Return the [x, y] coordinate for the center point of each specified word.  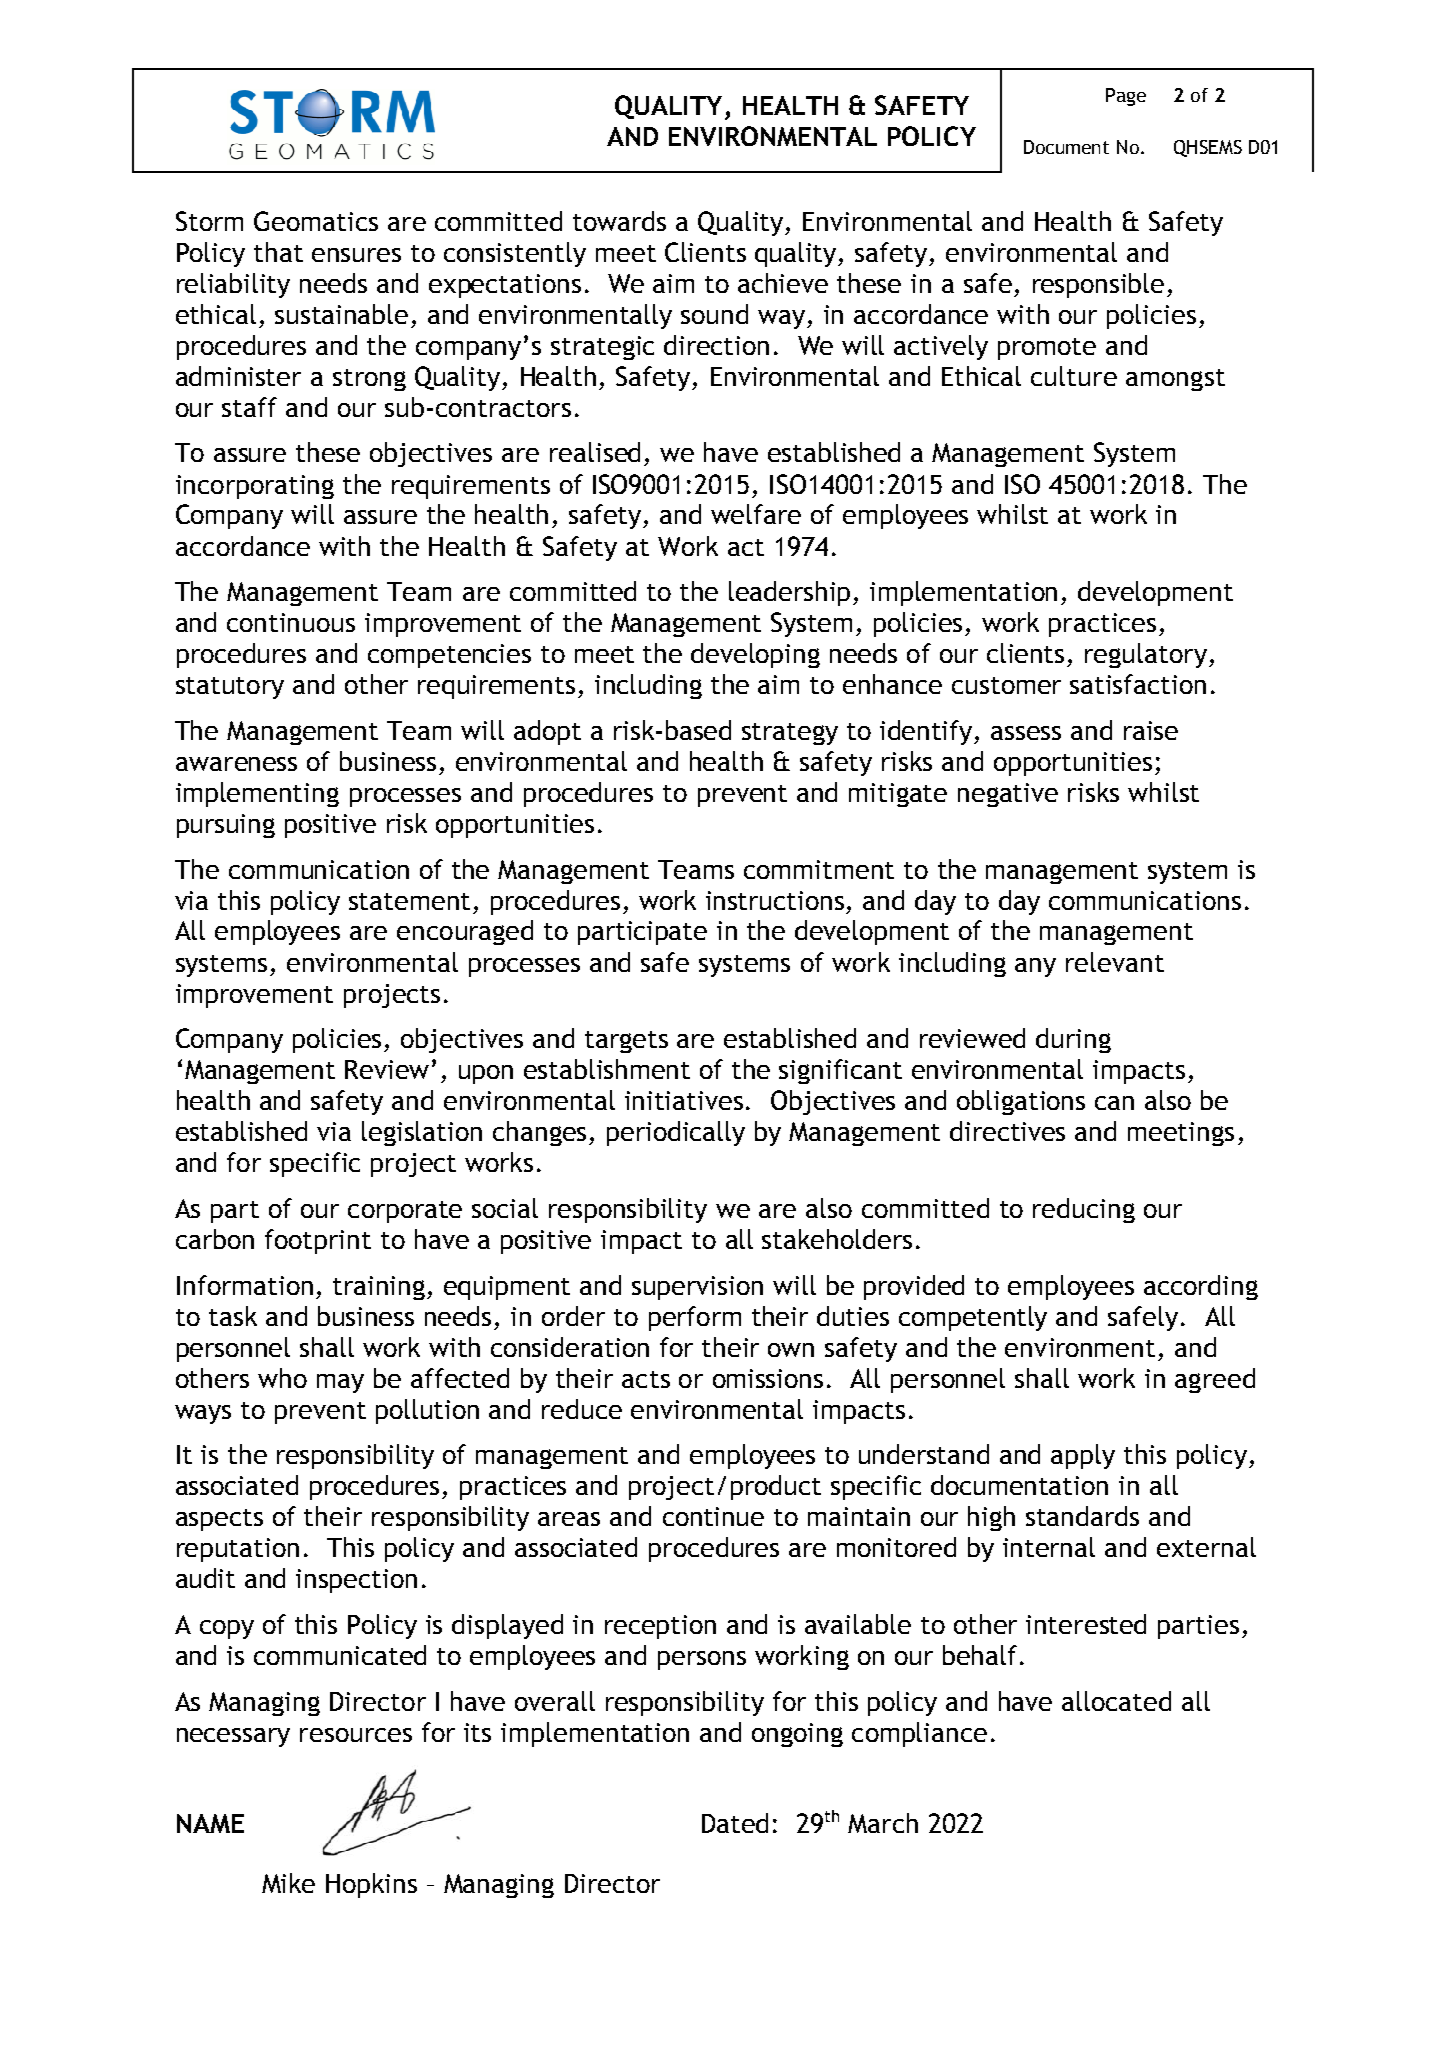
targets [626, 1042]
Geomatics [316, 221]
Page [1126, 97]
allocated [1116, 1701]
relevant [1115, 962]
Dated [735, 1823]
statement [409, 901]
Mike [288, 1883]
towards [619, 221]
